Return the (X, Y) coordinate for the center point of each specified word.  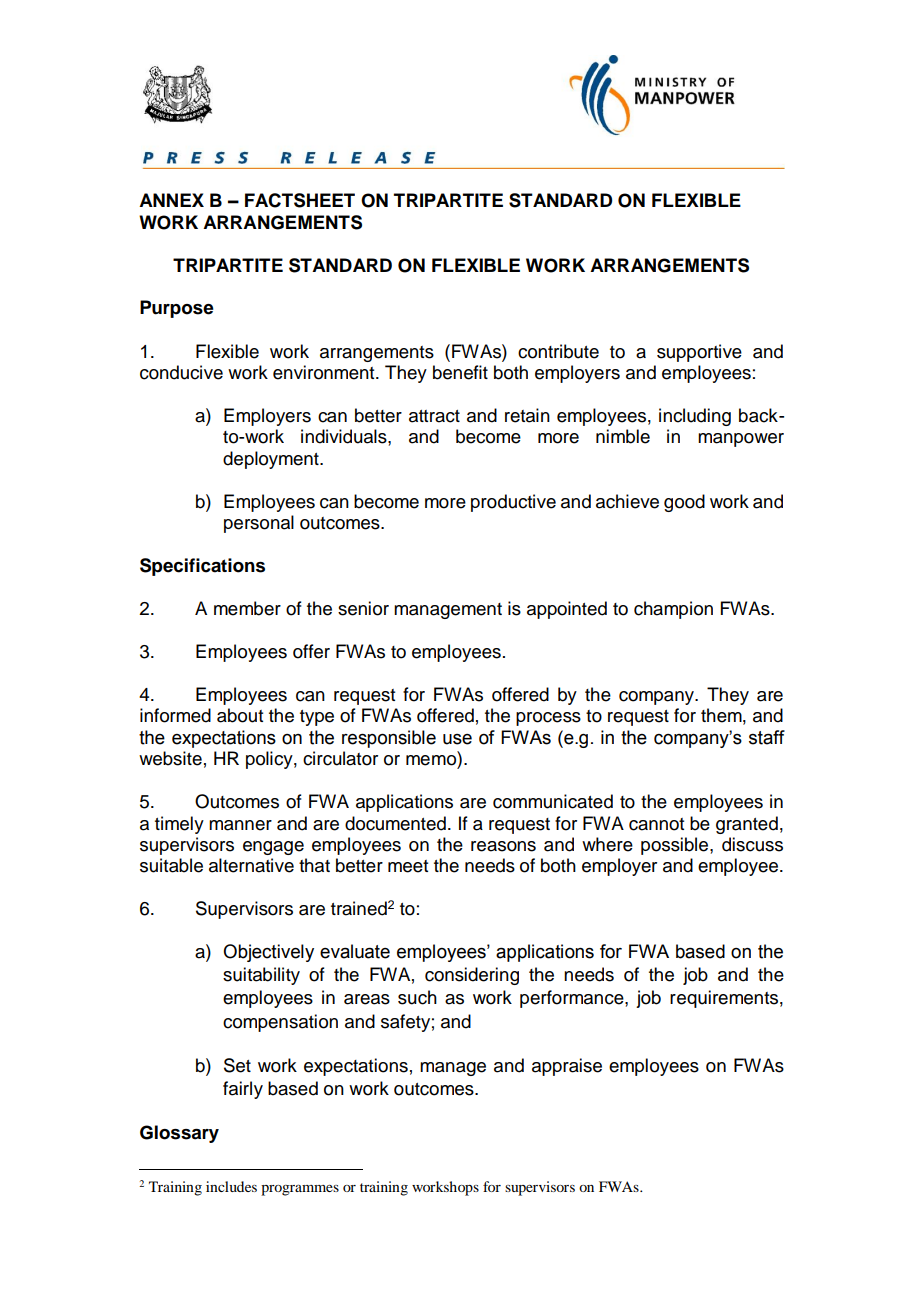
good (684, 503)
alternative (251, 865)
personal (259, 524)
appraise (567, 1067)
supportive (699, 353)
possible (676, 846)
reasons (503, 846)
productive (513, 503)
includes (231, 1186)
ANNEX (171, 200)
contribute (558, 351)
